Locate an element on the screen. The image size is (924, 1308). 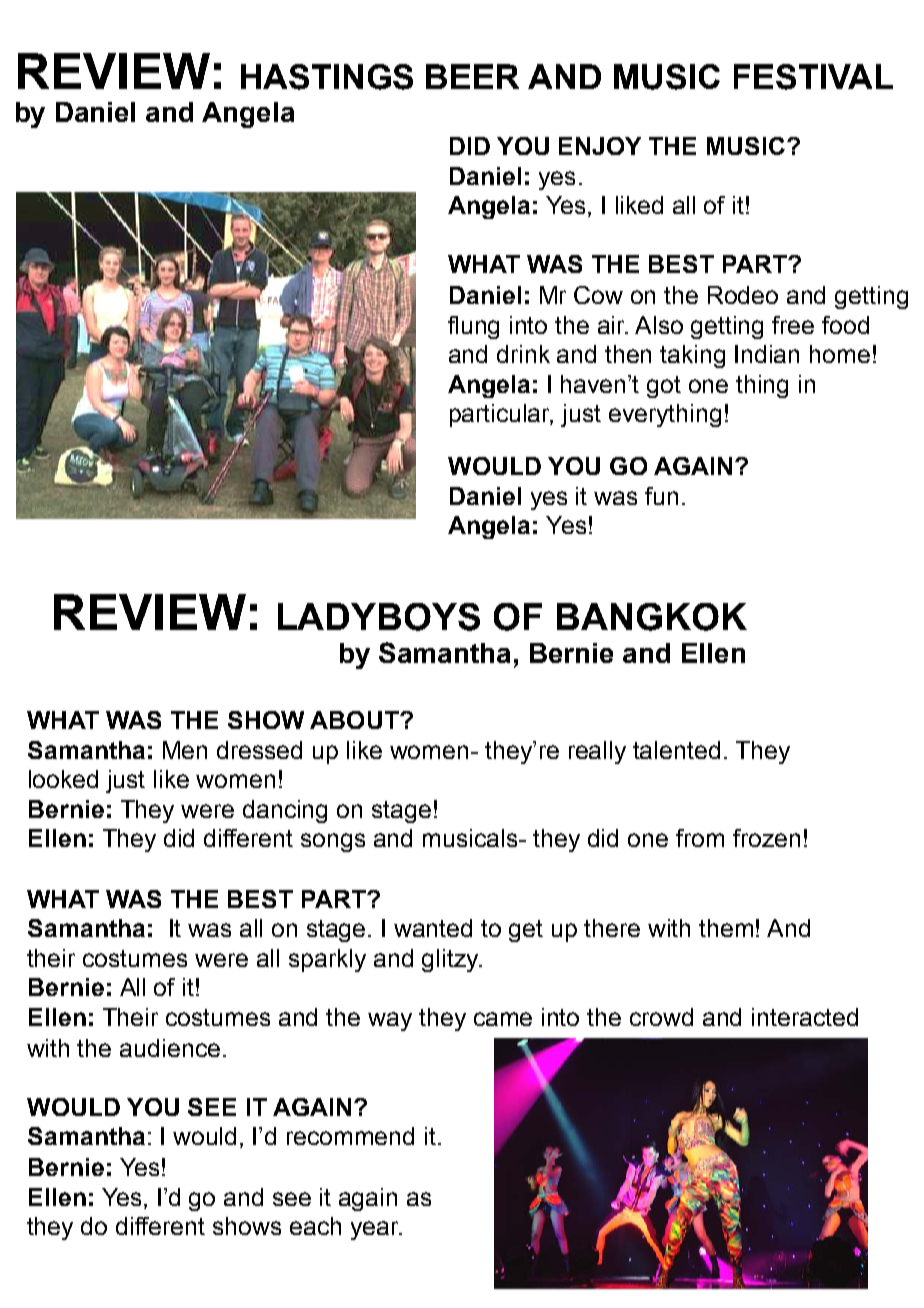
FESTIVAL is located at coordinates (813, 77).
